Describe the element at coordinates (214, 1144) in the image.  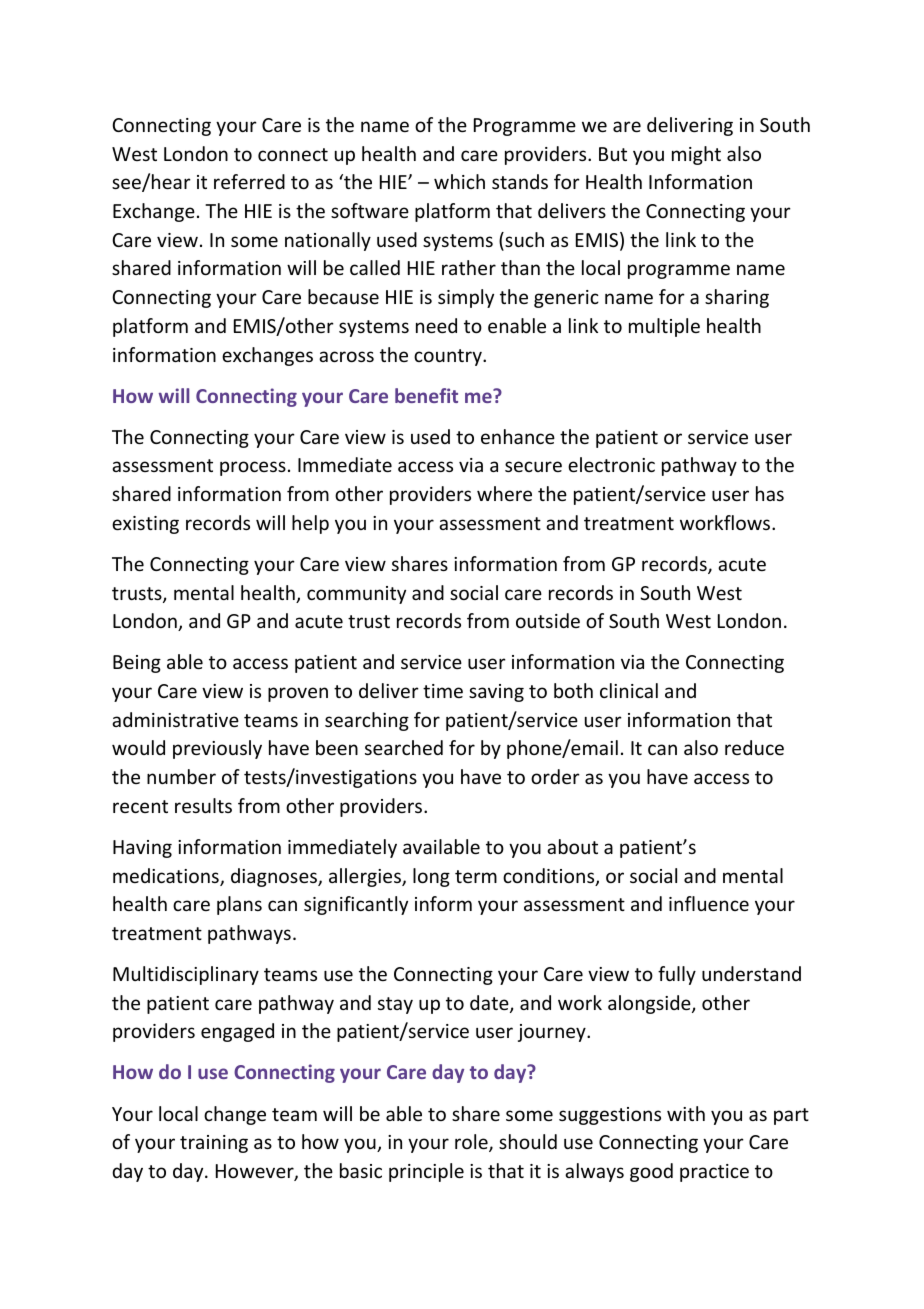
I see `training` at that location.
